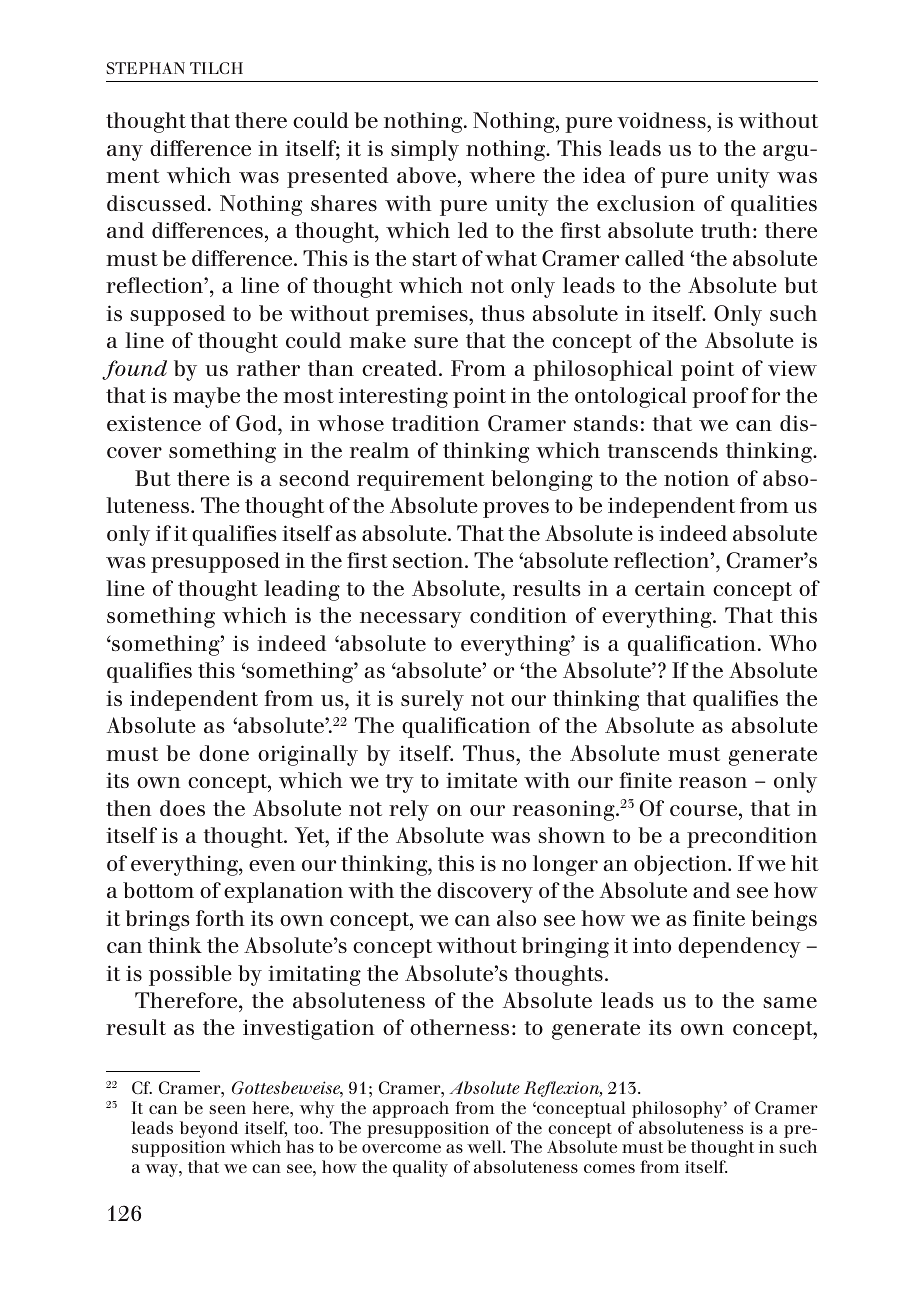 The width and height of the screenshot is (924, 1311). I want to click on necessary, so click(411, 620).
